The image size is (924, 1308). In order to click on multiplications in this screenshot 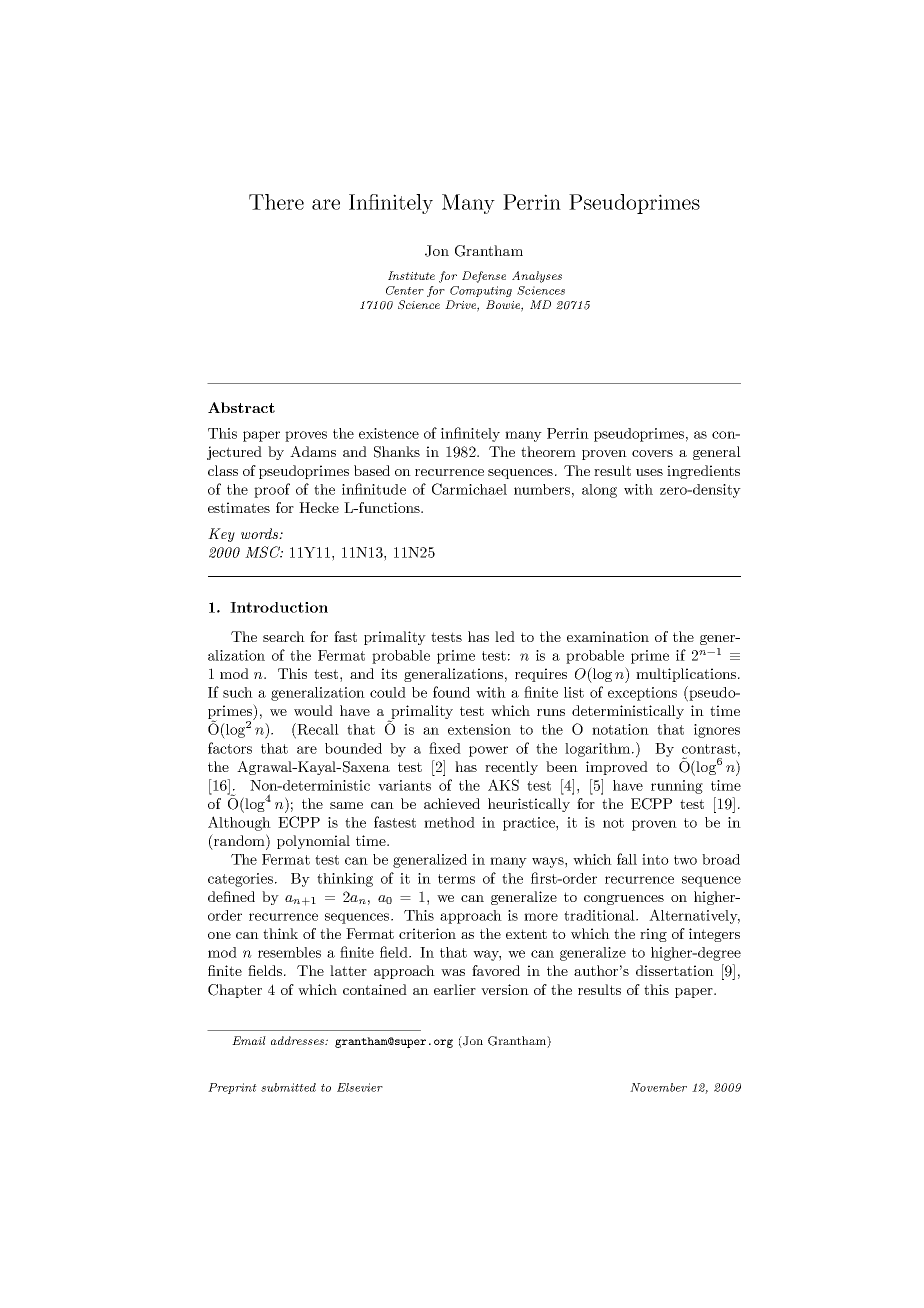, I will do `click(687, 675)`.
